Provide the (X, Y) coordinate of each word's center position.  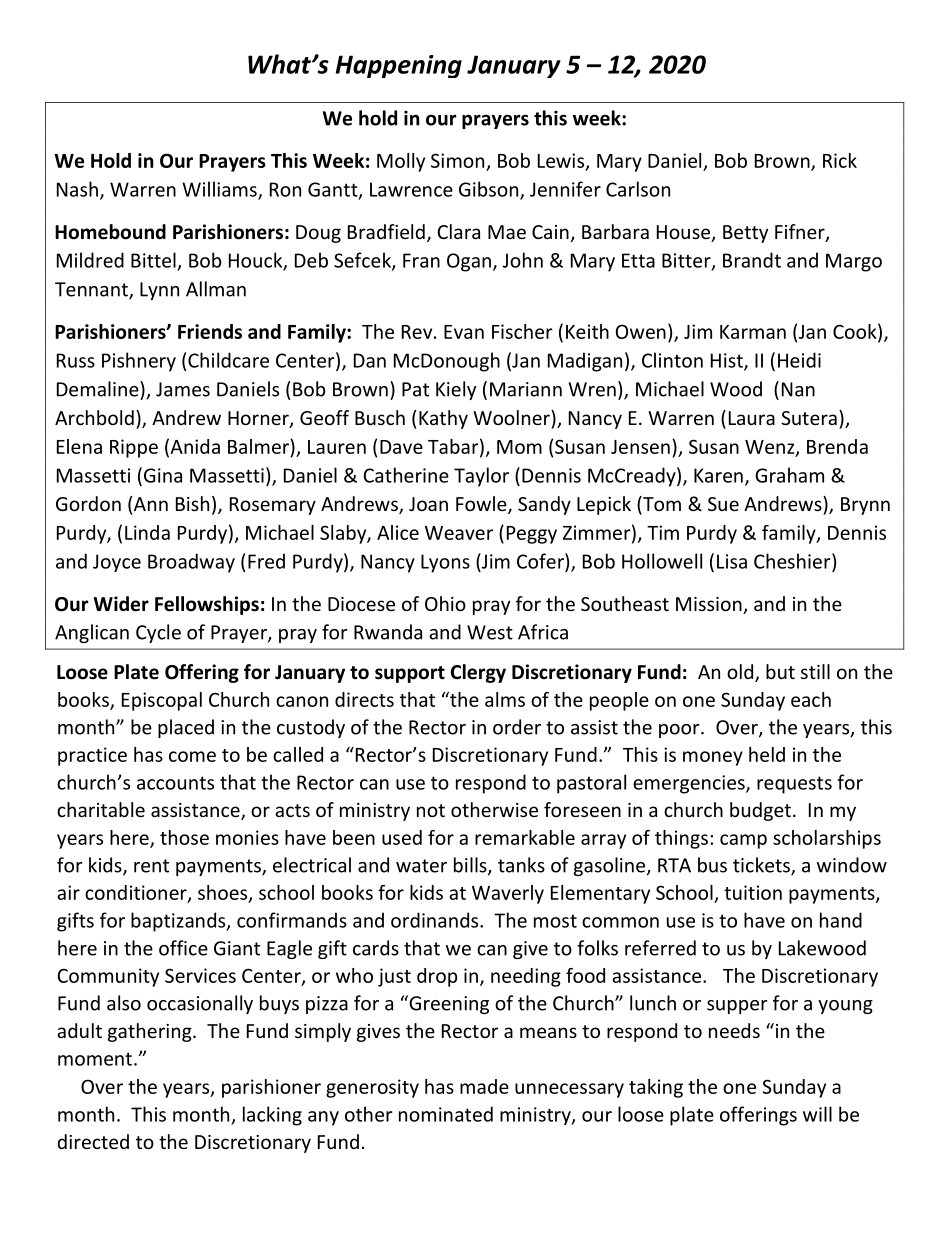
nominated (446, 1114)
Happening (399, 66)
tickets (762, 866)
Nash (77, 189)
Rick (840, 160)
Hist (728, 361)
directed (93, 1141)
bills (471, 866)
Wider (121, 604)
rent (151, 866)
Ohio (445, 603)
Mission (710, 605)
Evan (464, 332)
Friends (210, 331)
